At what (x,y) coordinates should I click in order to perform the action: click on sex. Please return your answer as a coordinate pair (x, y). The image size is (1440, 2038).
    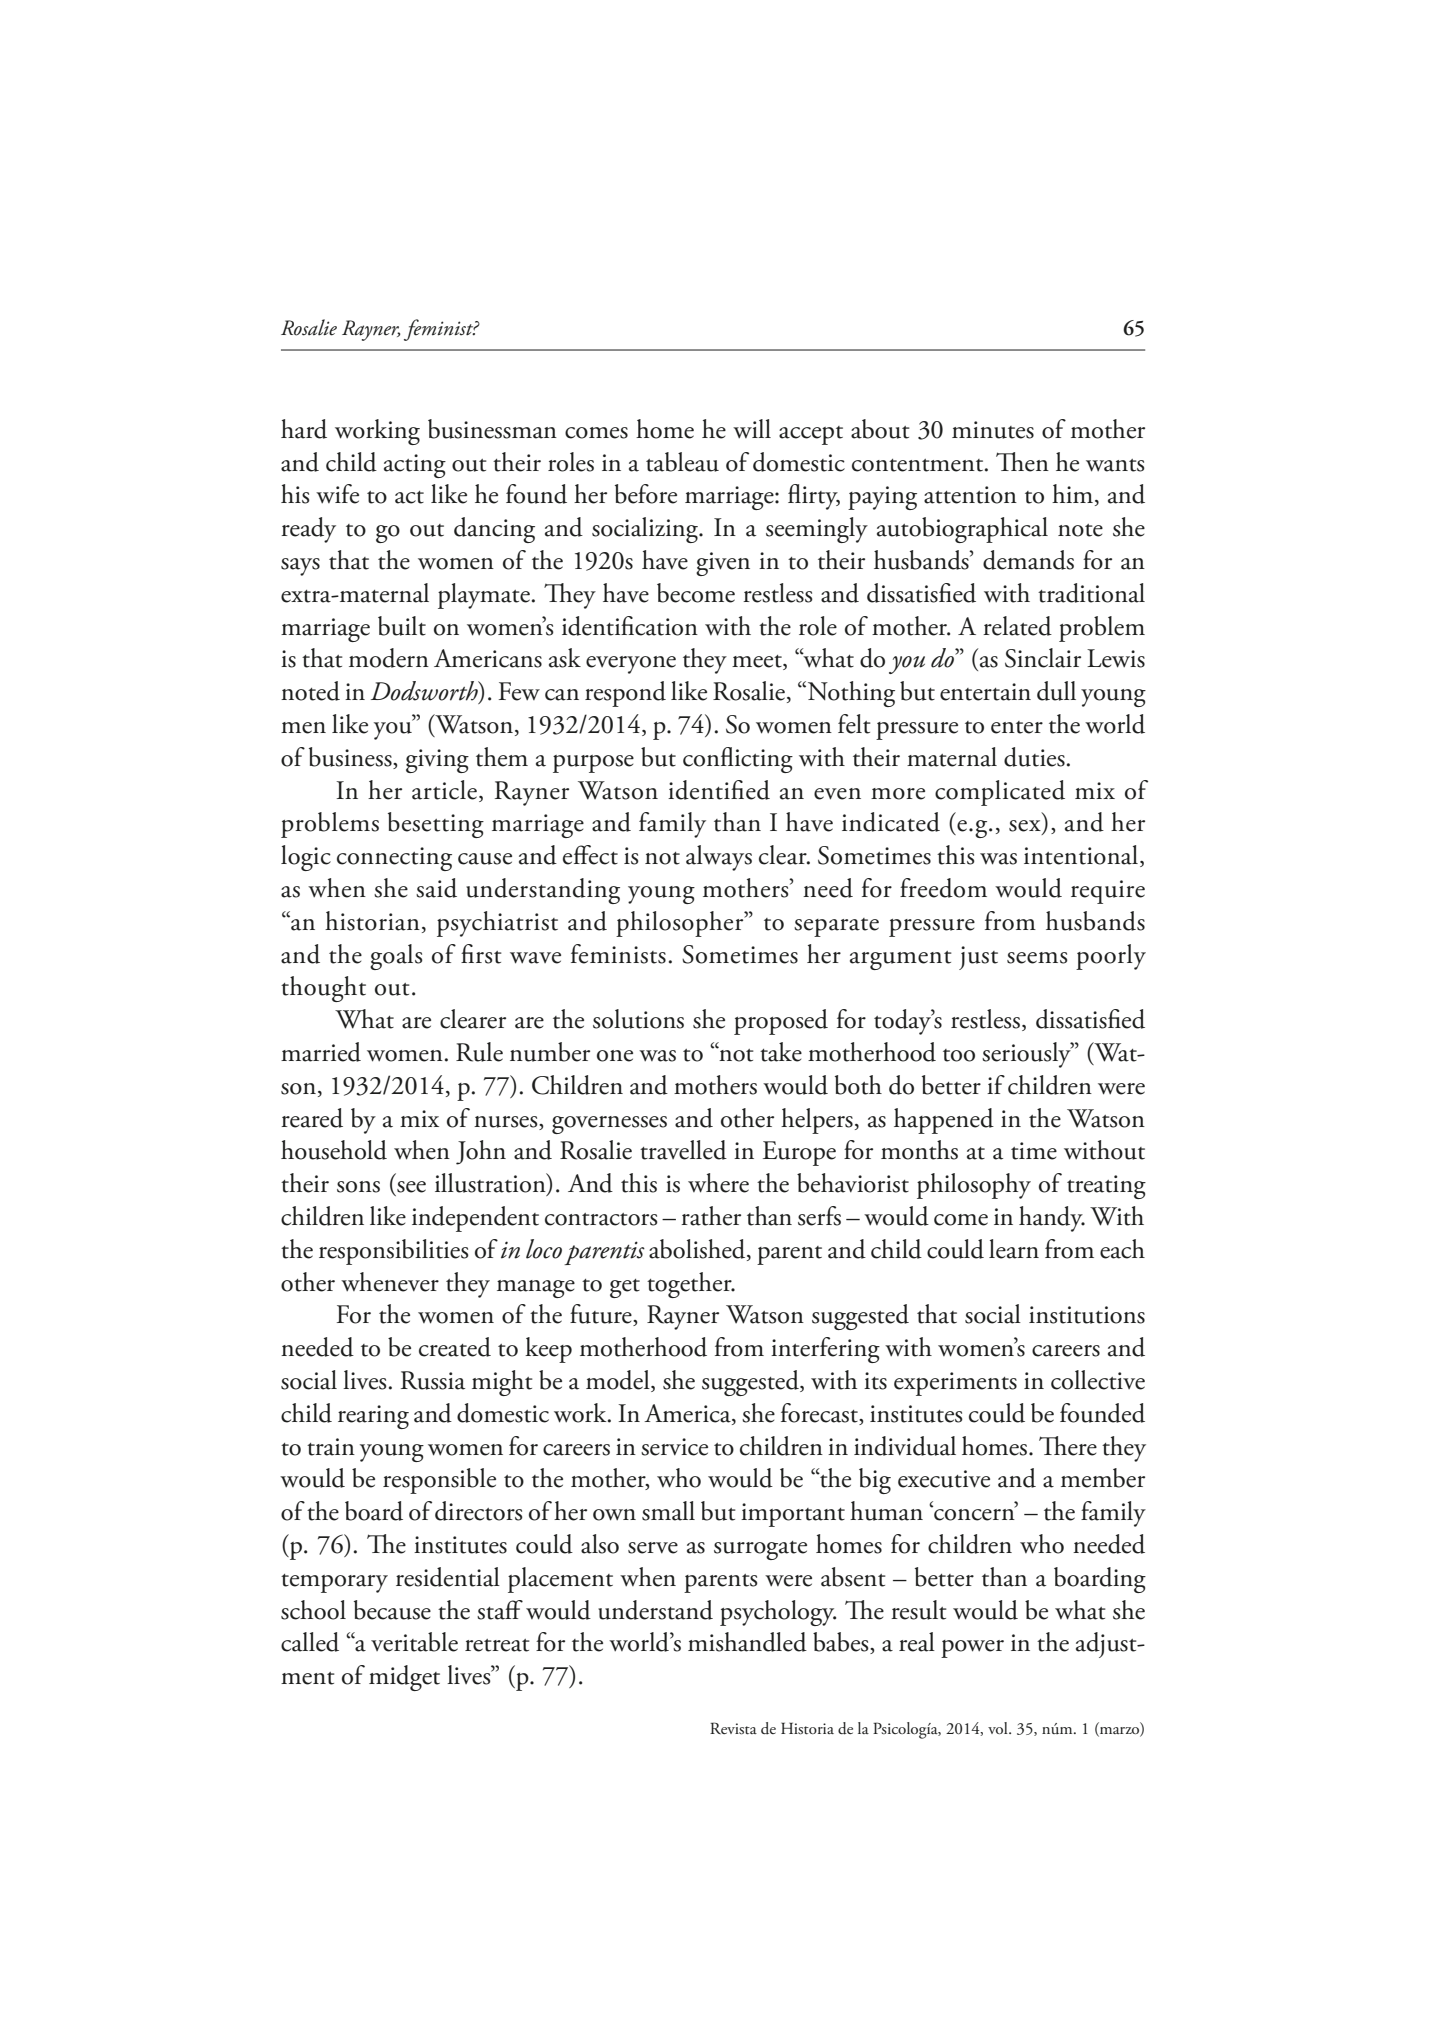
    Looking at the image, I should click on (1026, 827).
